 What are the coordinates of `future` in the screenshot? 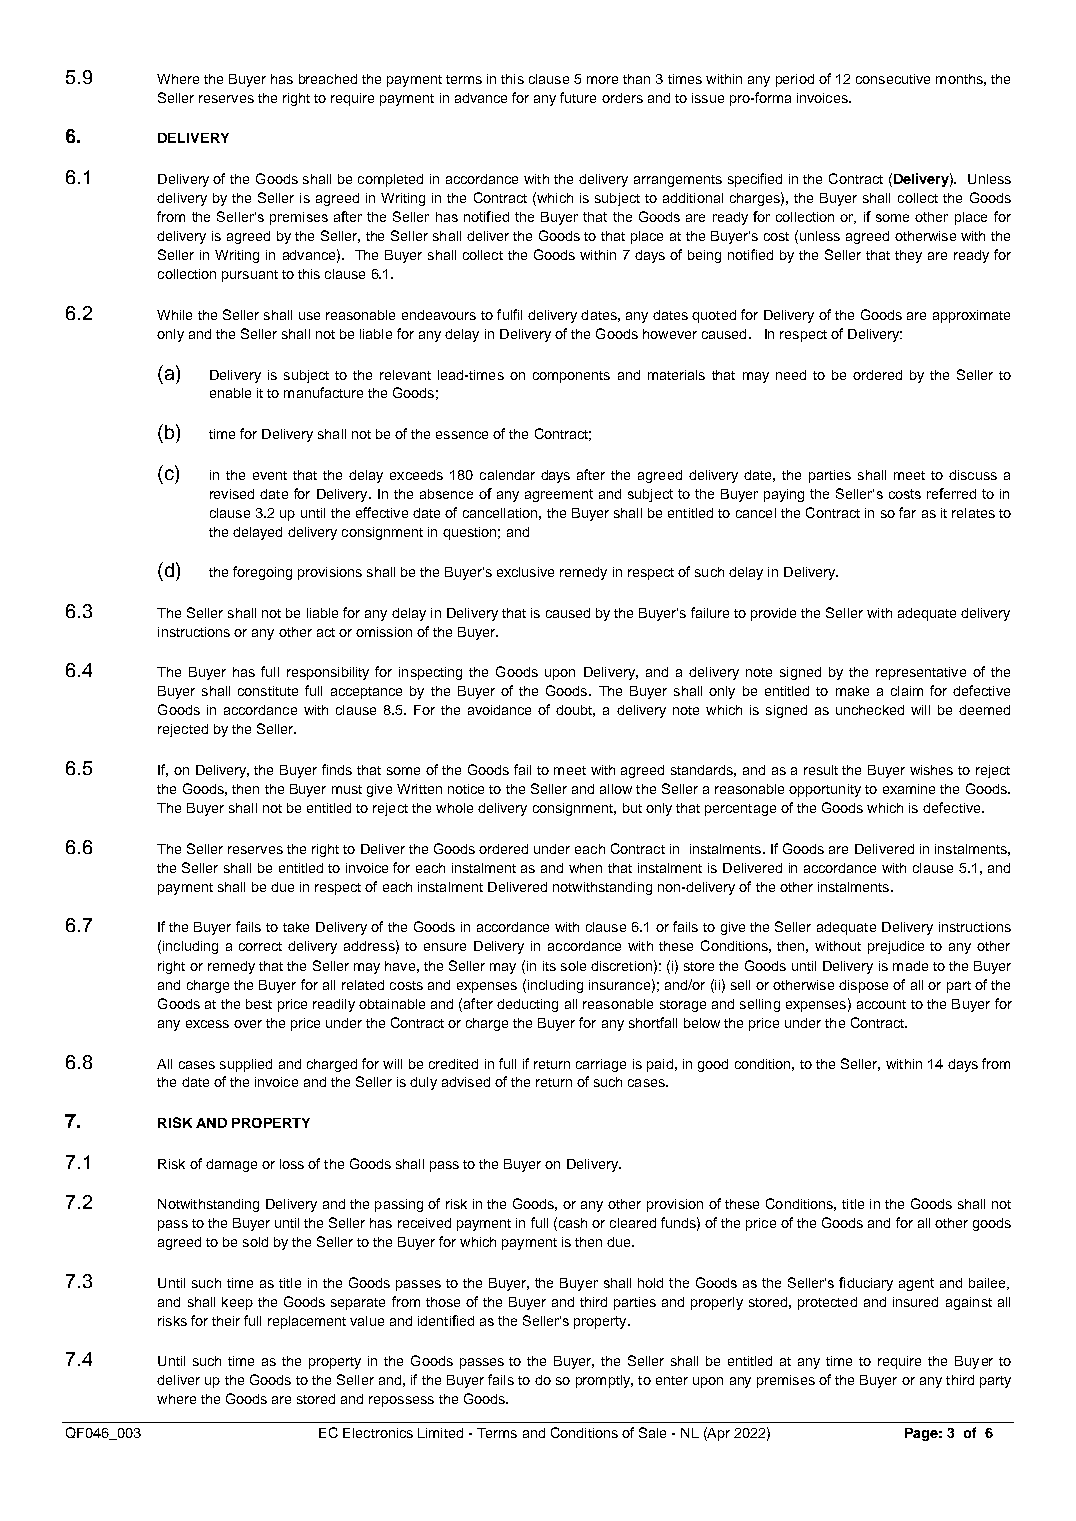 It's located at (578, 97).
